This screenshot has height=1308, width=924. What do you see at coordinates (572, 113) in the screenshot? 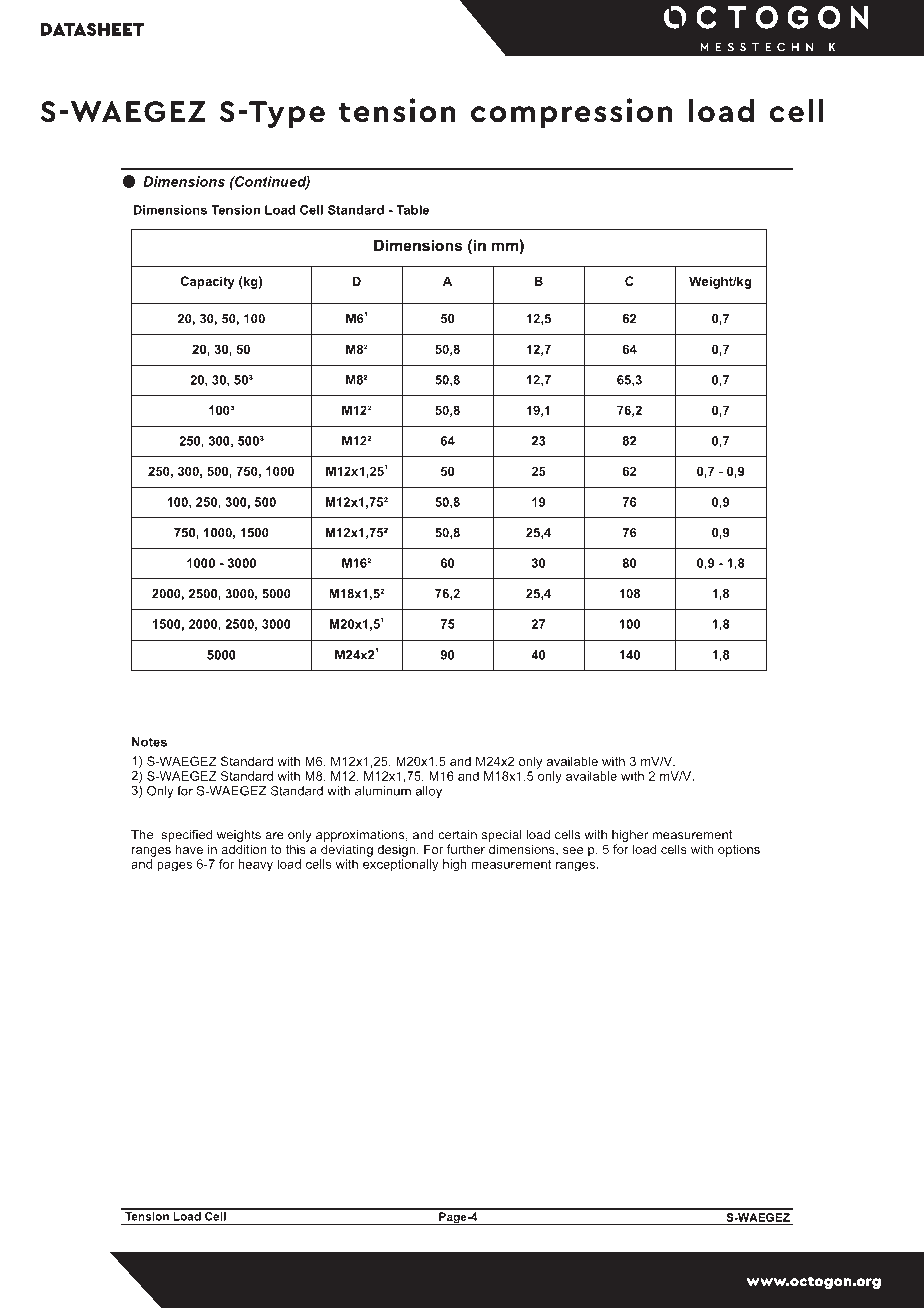
I see `compression` at bounding box center [572, 113].
